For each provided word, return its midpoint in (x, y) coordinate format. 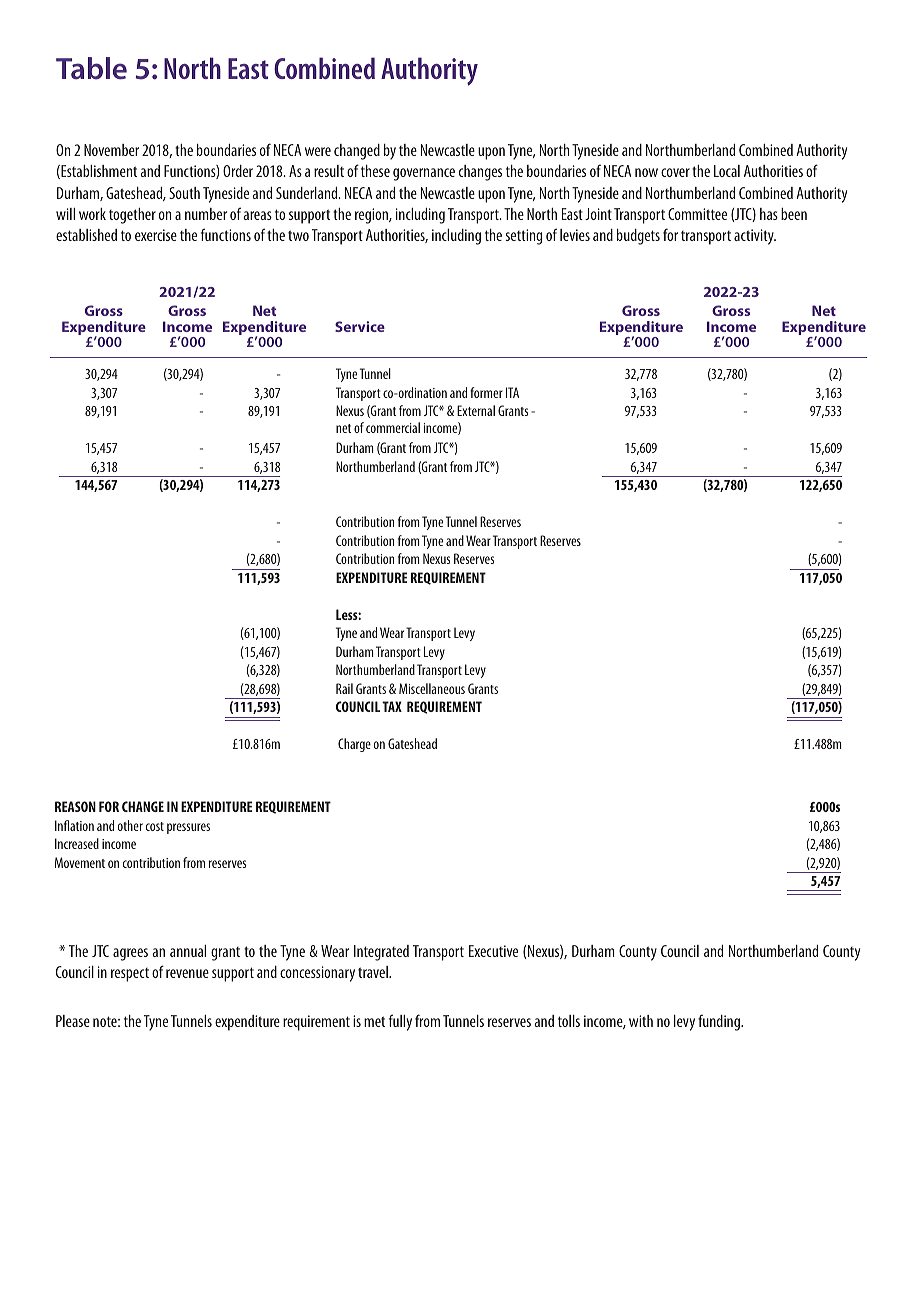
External (476, 410)
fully (400, 1022)
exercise (156, 235)
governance (424, 174)
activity (755, 237)
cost (155, 826)
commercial (393, 427)
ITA (512, 392)
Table (91, 68)
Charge (354, 745)
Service (360, 326)
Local (727, 171)
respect (130, 975)
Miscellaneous (432, 688)
